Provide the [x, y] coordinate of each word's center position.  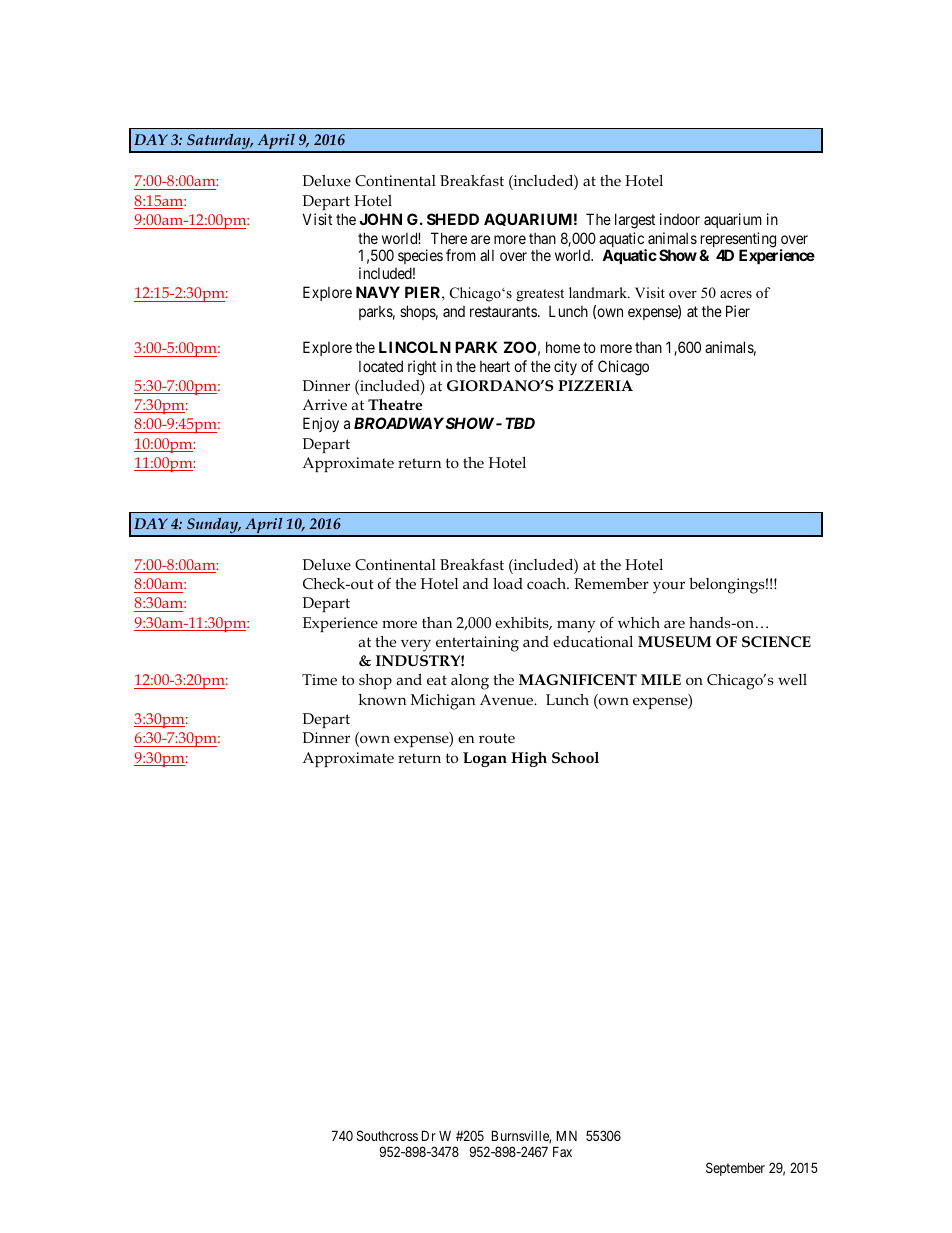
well [792, 679]
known [382, 699]
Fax [562, 1151]
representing [738, 241]
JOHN [380, 219]
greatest [540, 295]
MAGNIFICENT [578, 680]
